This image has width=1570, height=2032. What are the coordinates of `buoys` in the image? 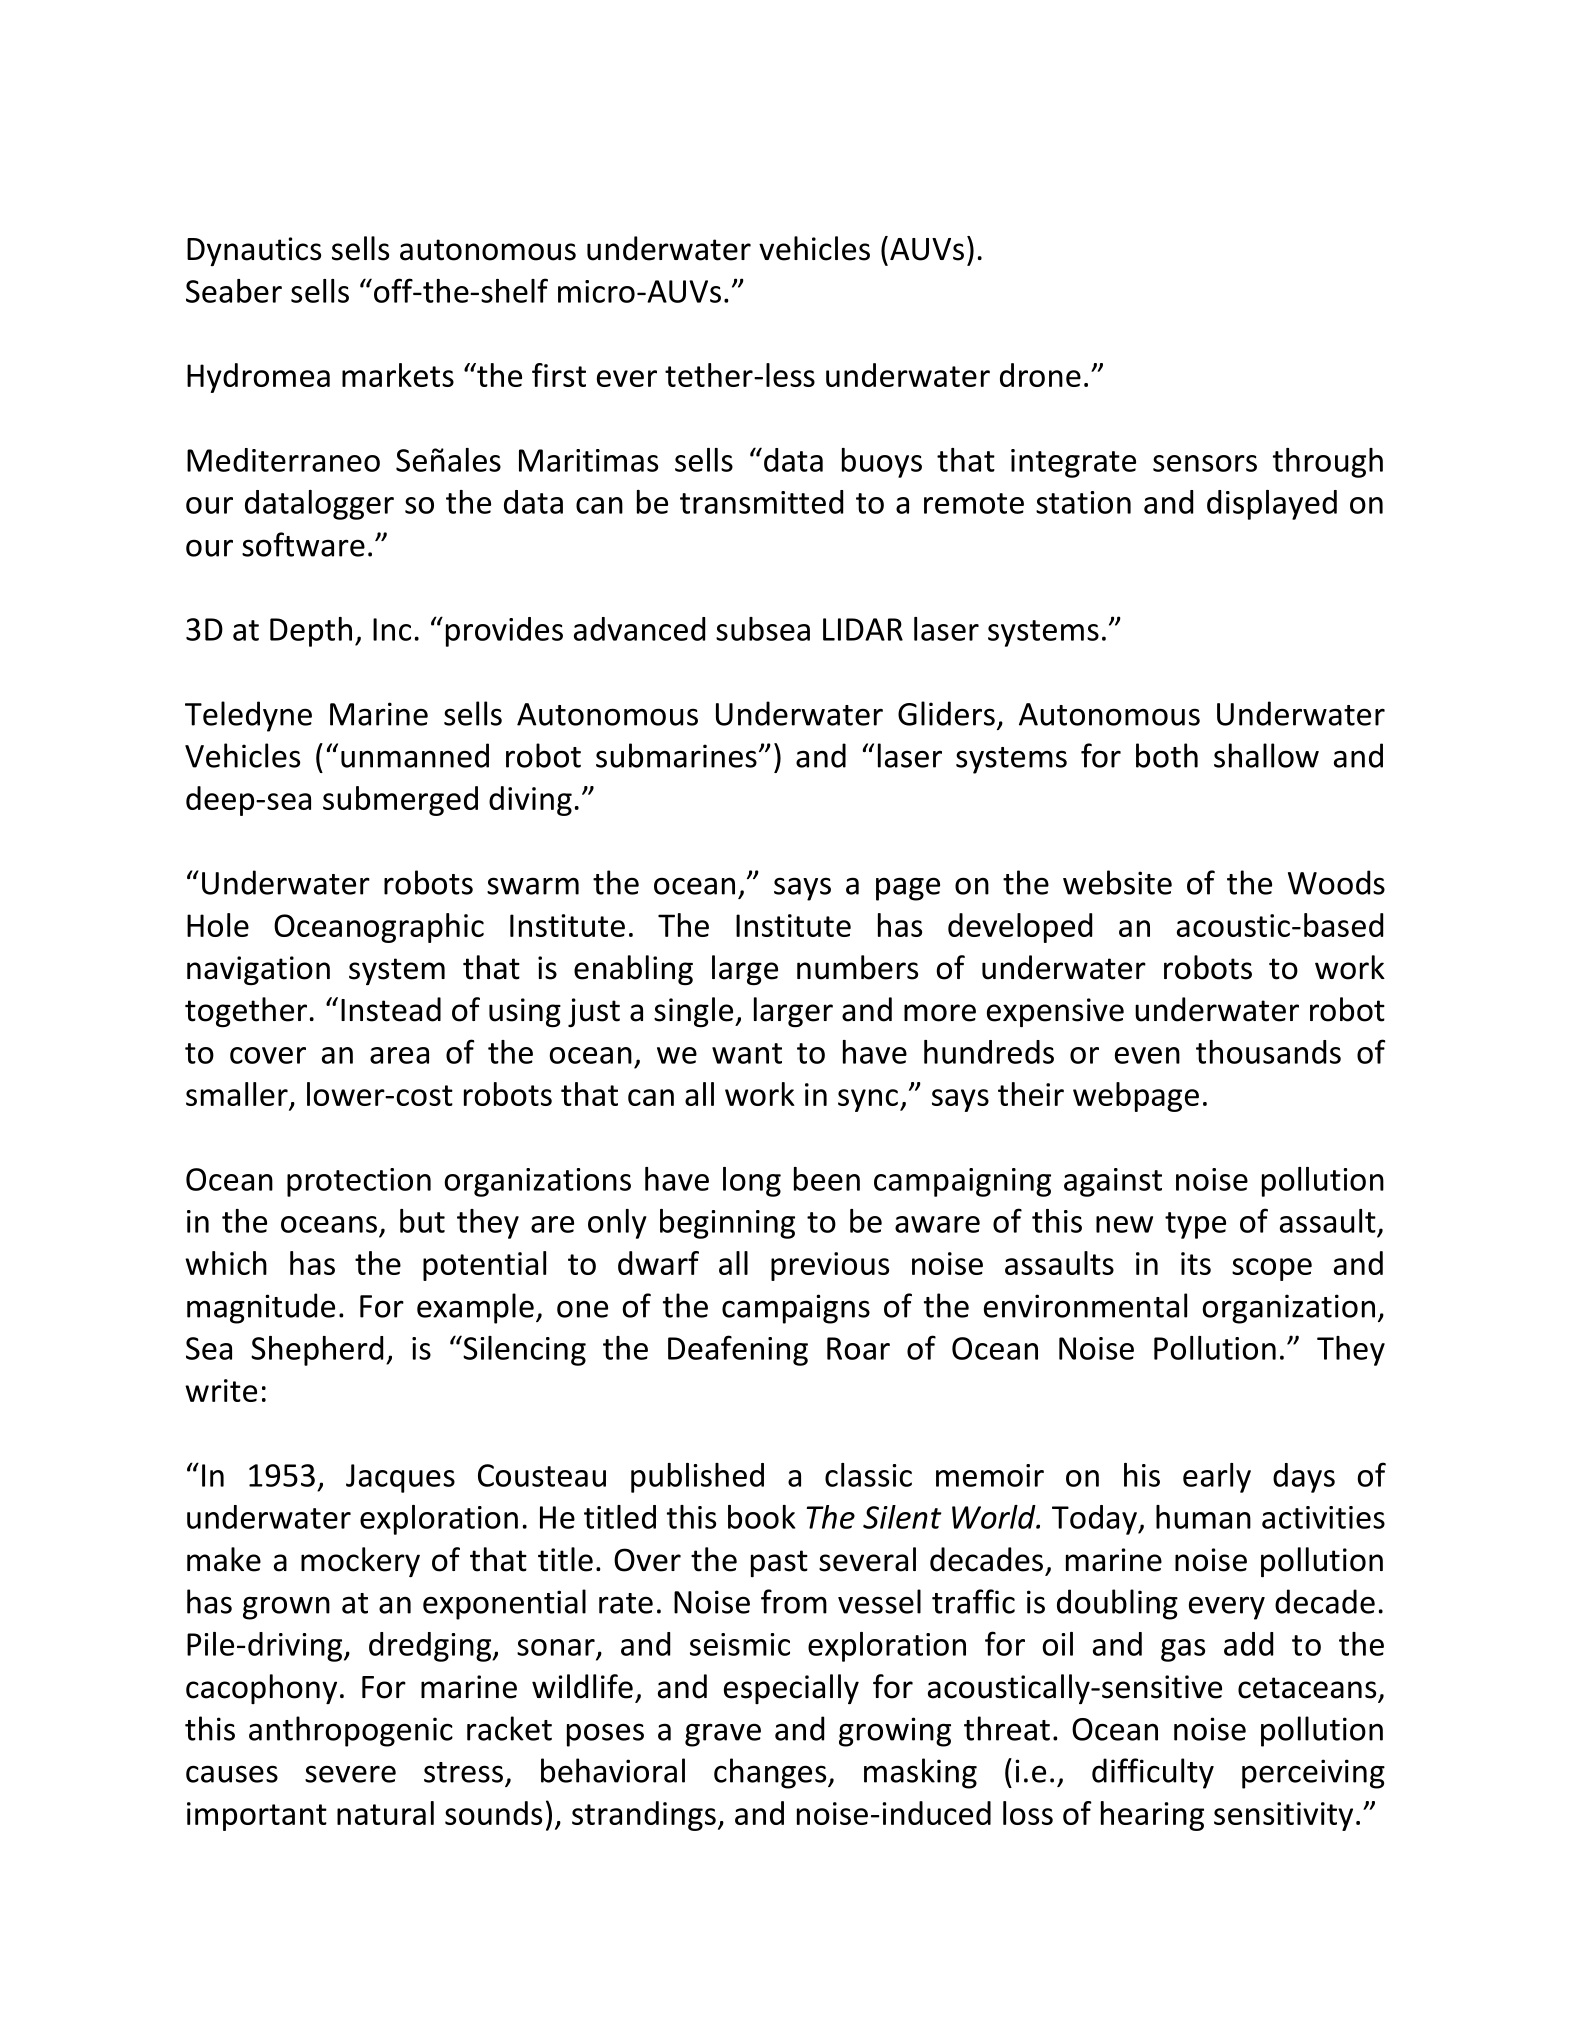 It's located at (882, 463).
